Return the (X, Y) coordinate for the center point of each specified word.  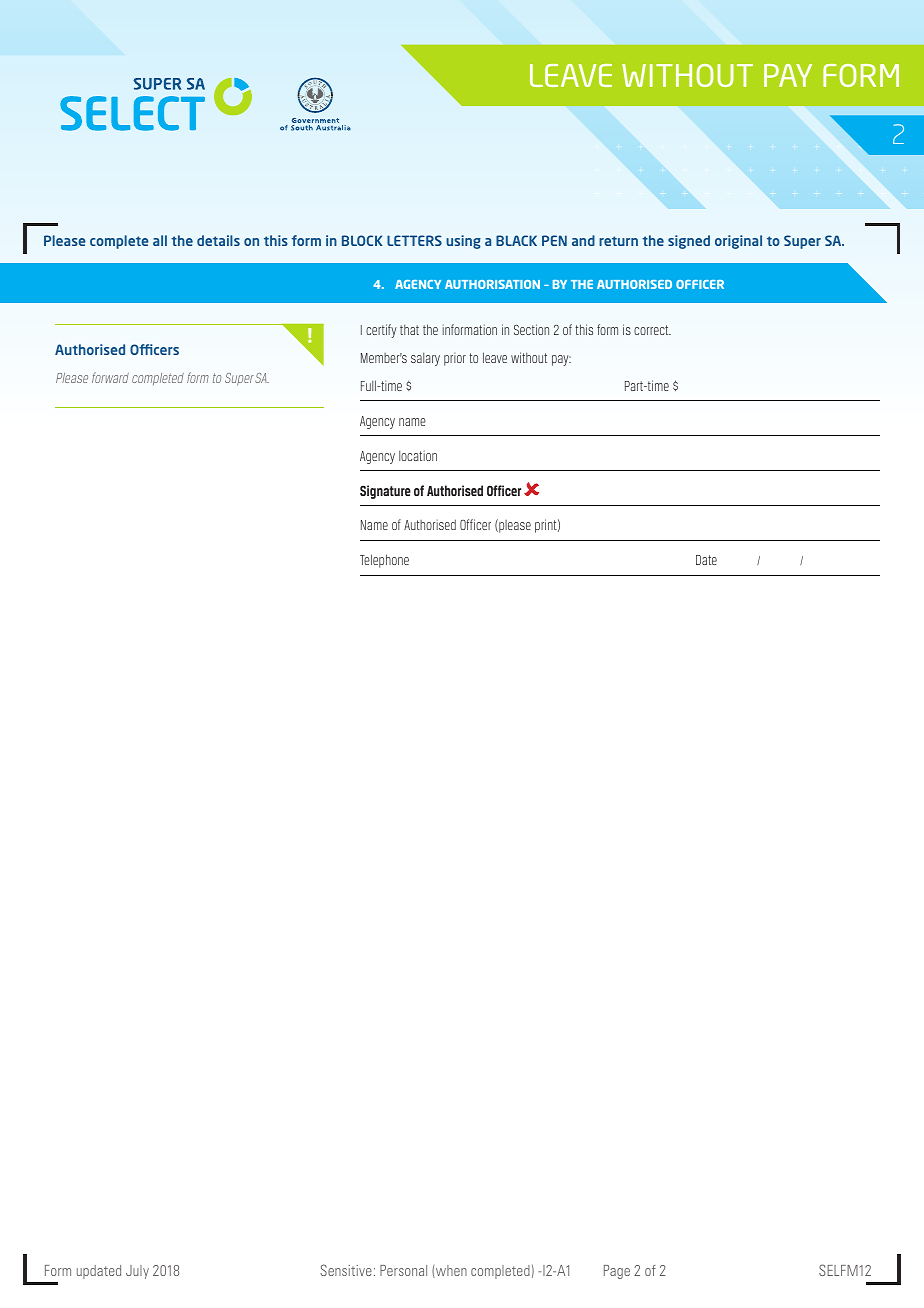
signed (689, 242)
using (463, 242)
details (218, 240)
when (450, 1271)
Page (617, 1272)
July (137, 1272)
